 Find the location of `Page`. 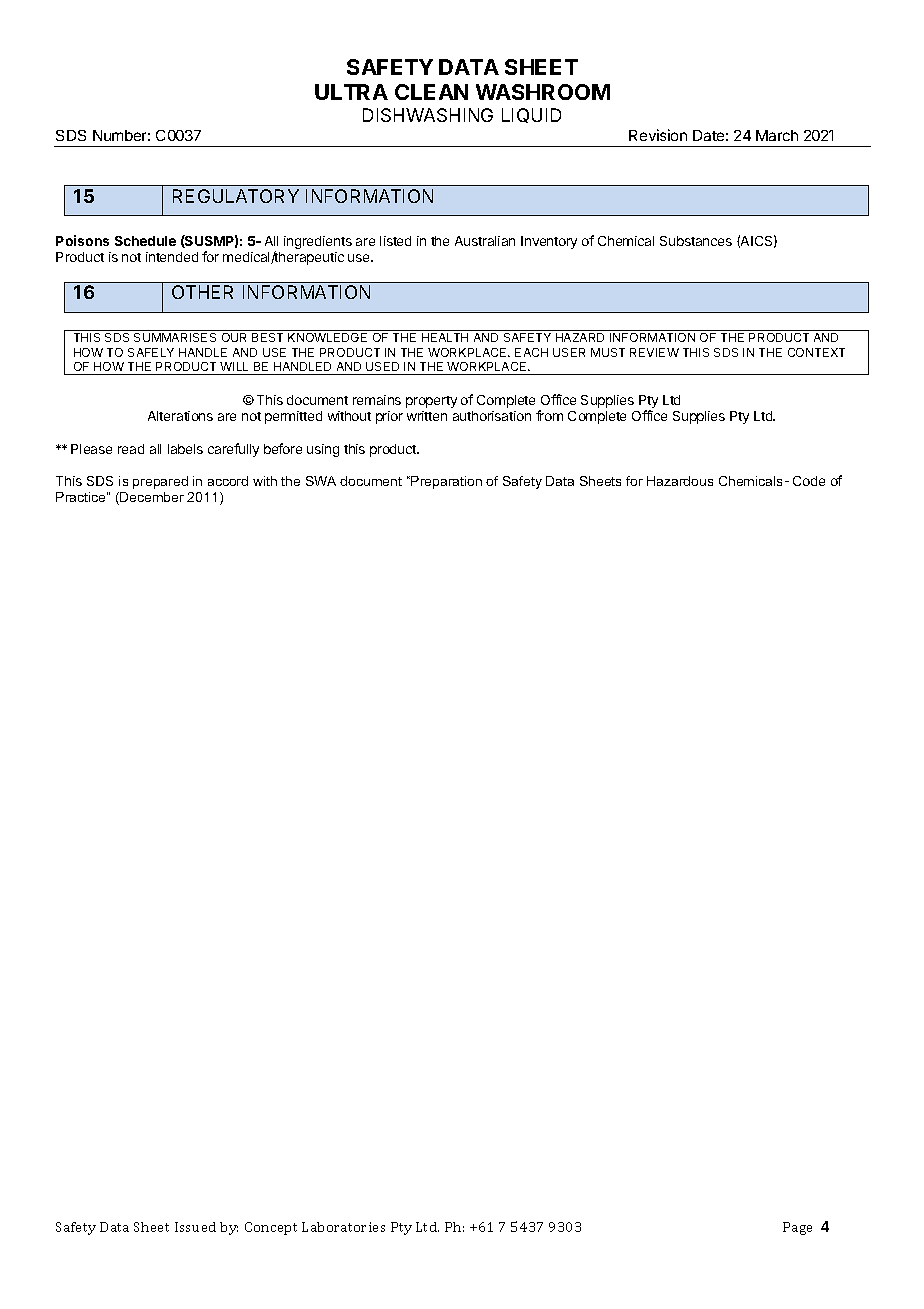

Page is located at coordinates (797, 1228).
